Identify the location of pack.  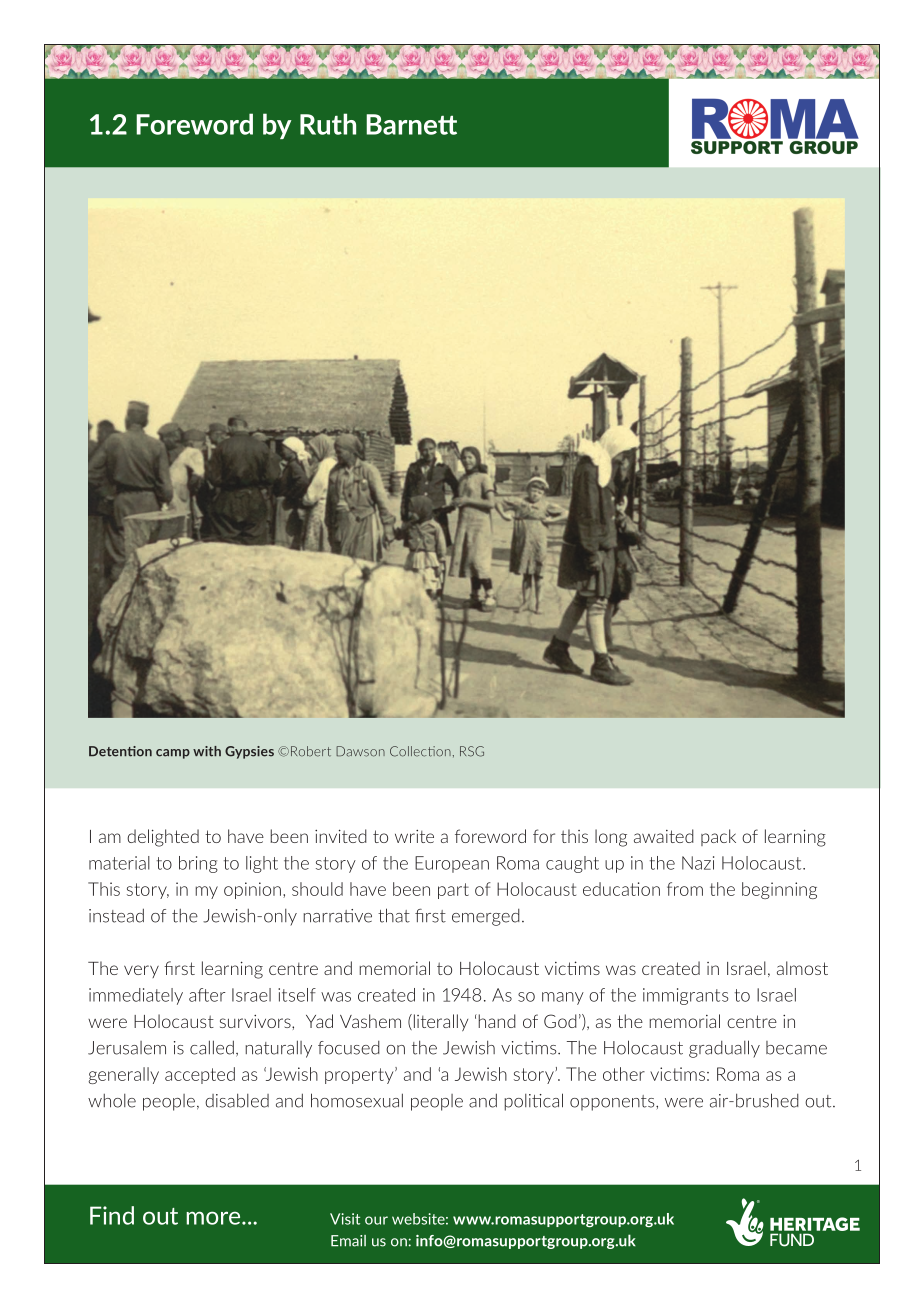
(718, 837).
